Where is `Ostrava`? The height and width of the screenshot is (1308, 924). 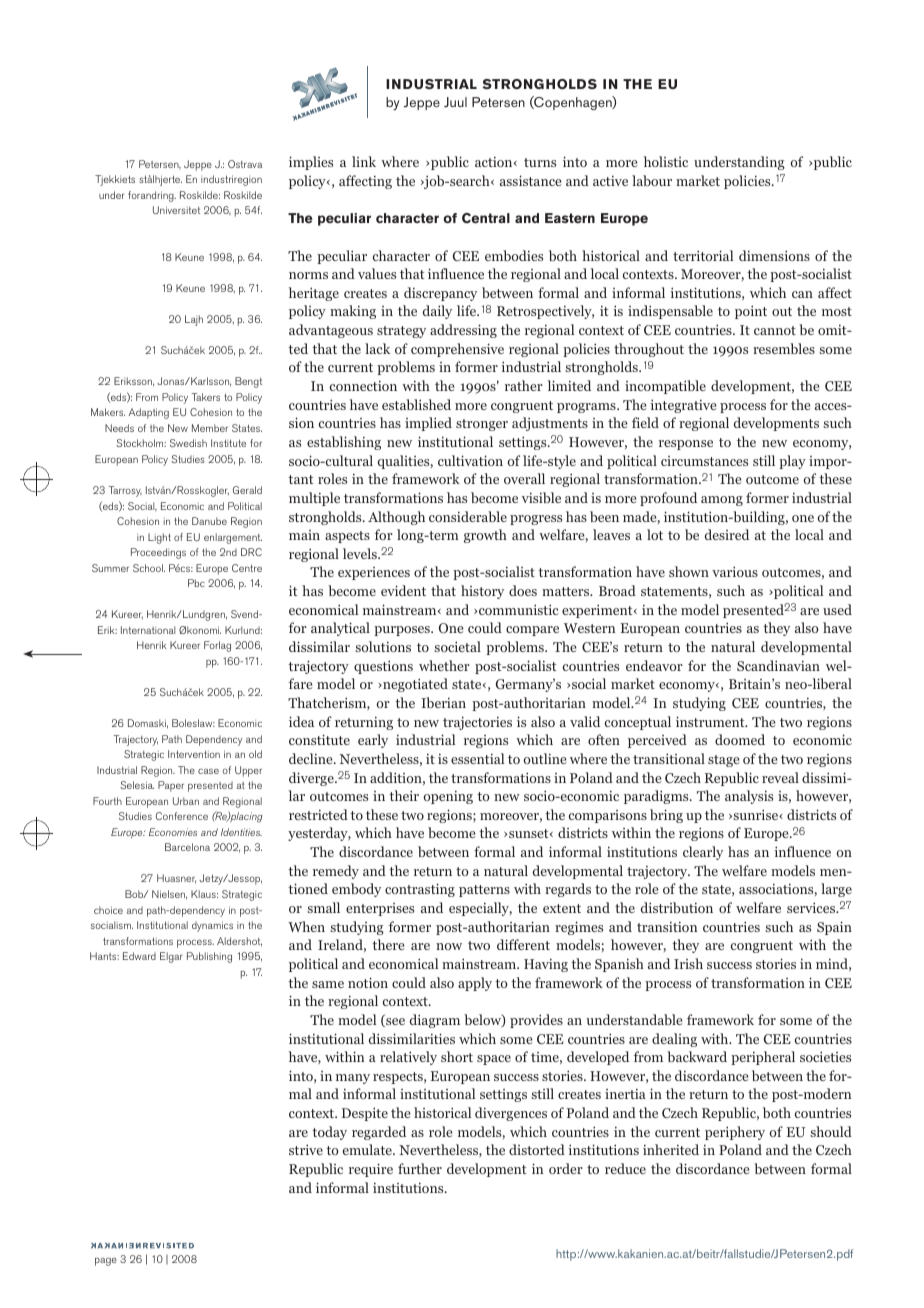 Ostrava is located at coordinates (245, 164).
